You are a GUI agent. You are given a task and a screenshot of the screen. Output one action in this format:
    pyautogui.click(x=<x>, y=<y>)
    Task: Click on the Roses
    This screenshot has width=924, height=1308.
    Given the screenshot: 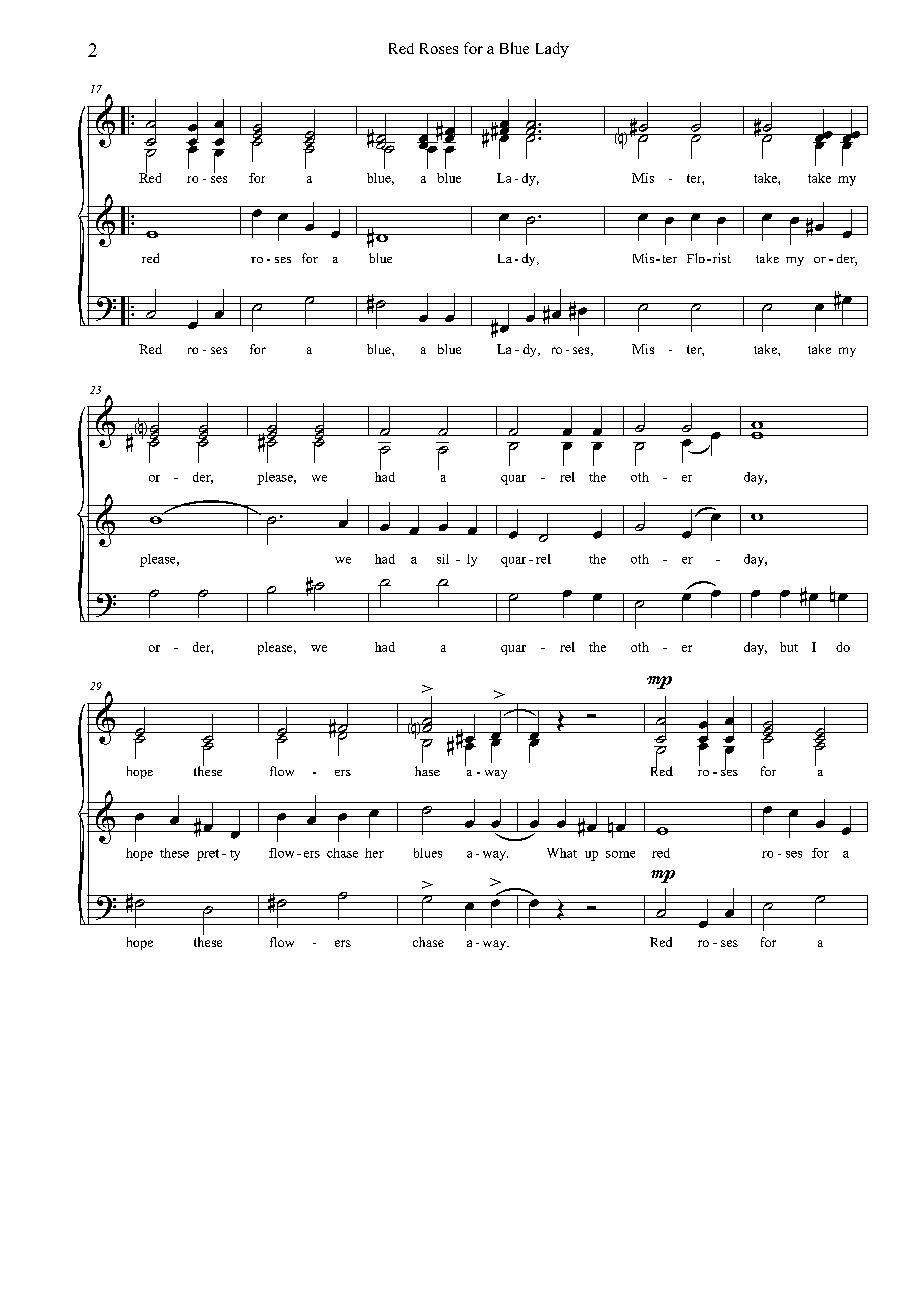 What is the action you would take?
    pyautogui.click(x=439, y=48)
